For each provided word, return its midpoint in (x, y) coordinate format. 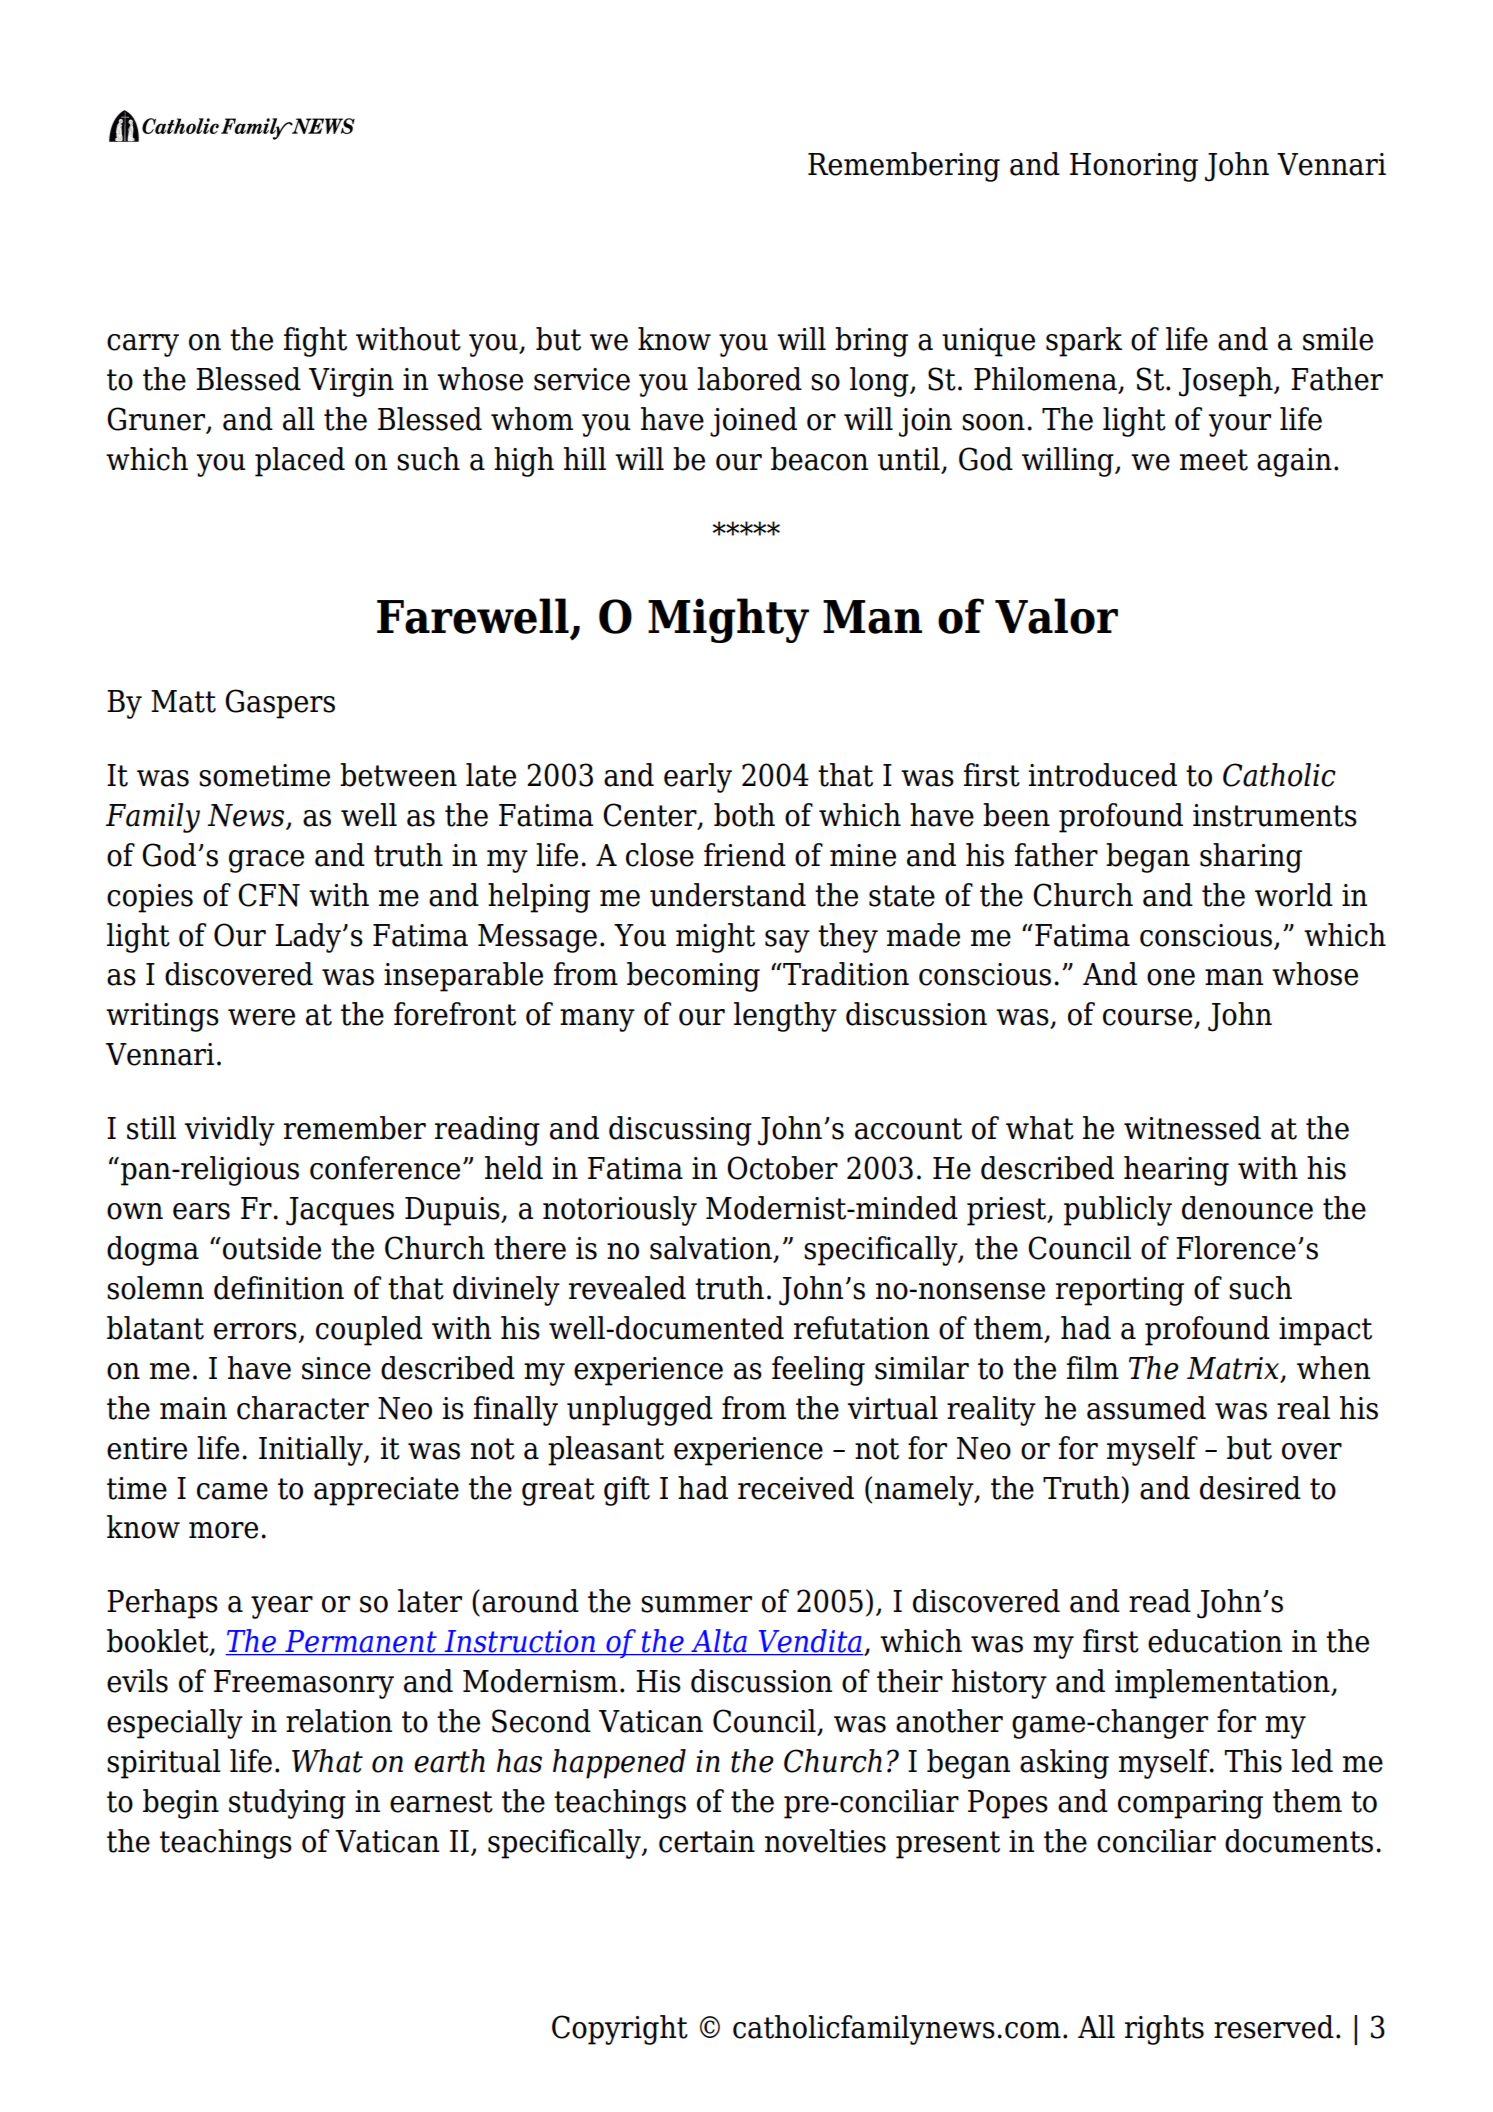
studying (287, 1804)
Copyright (620, 2030)
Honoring (1134, 167)
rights (1164, 2030)
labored (749, 379)
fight (315, 342)
